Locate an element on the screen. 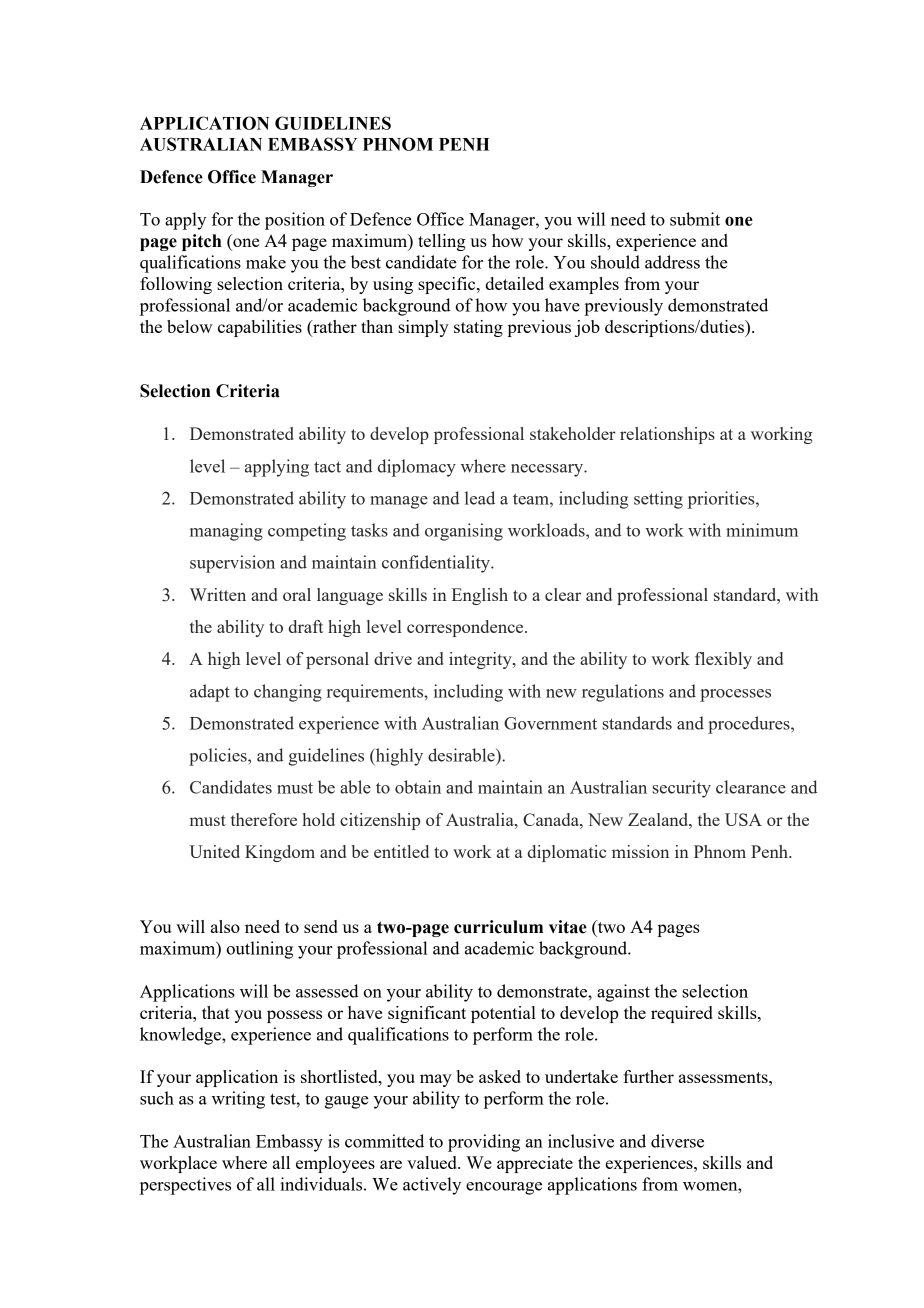  entitled is located at coordinates (401, 851).
